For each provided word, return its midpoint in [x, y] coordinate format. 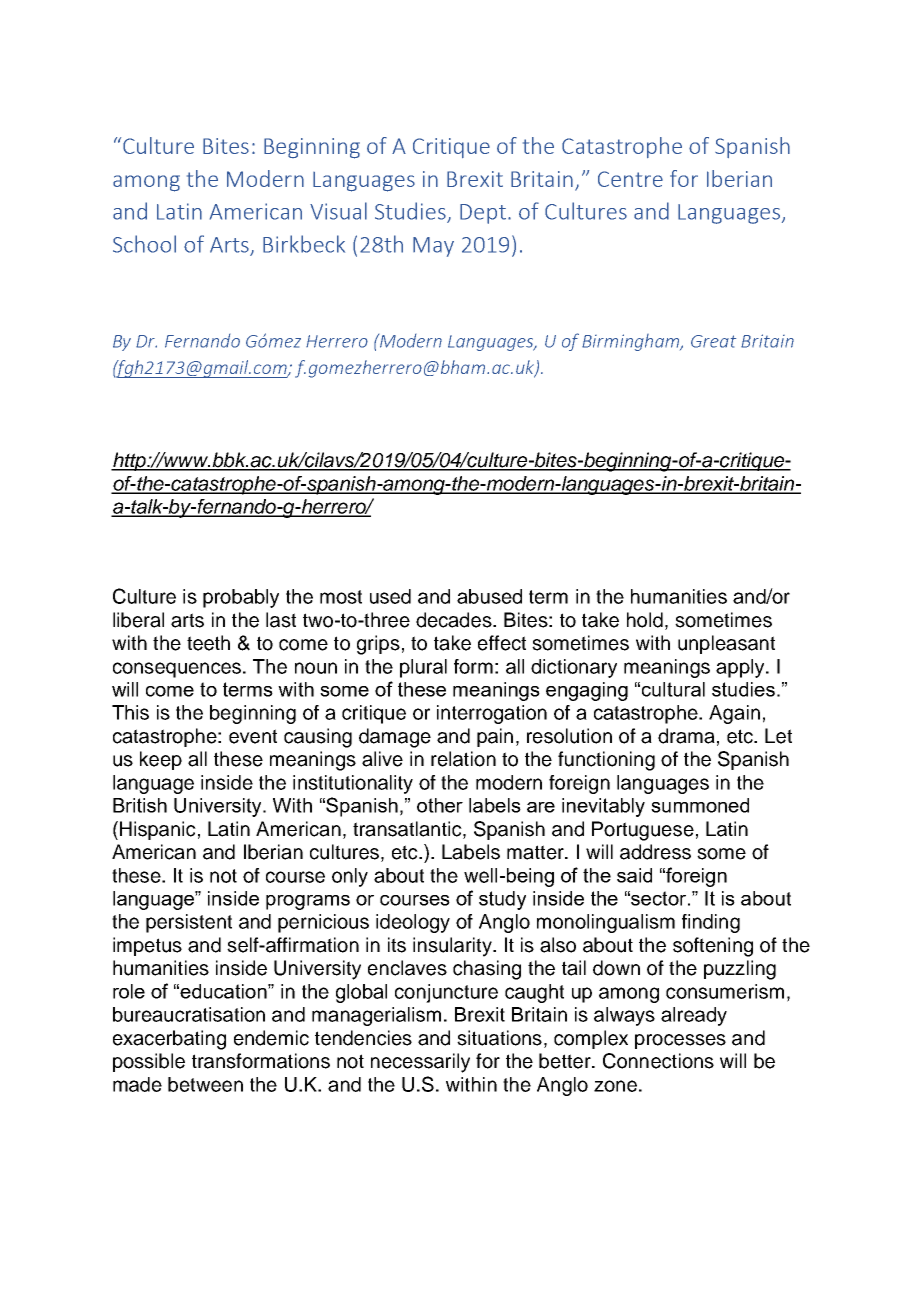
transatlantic [408, 830]
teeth [208, 643]
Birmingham [632, 342]
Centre [630, 179]
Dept [483, 214]
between [205, 1084]
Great [713, 341]
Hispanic [158, 830]
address [655, 852]
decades [455, 620]
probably [241, 598]
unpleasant [726, 644]
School [144, 244]
